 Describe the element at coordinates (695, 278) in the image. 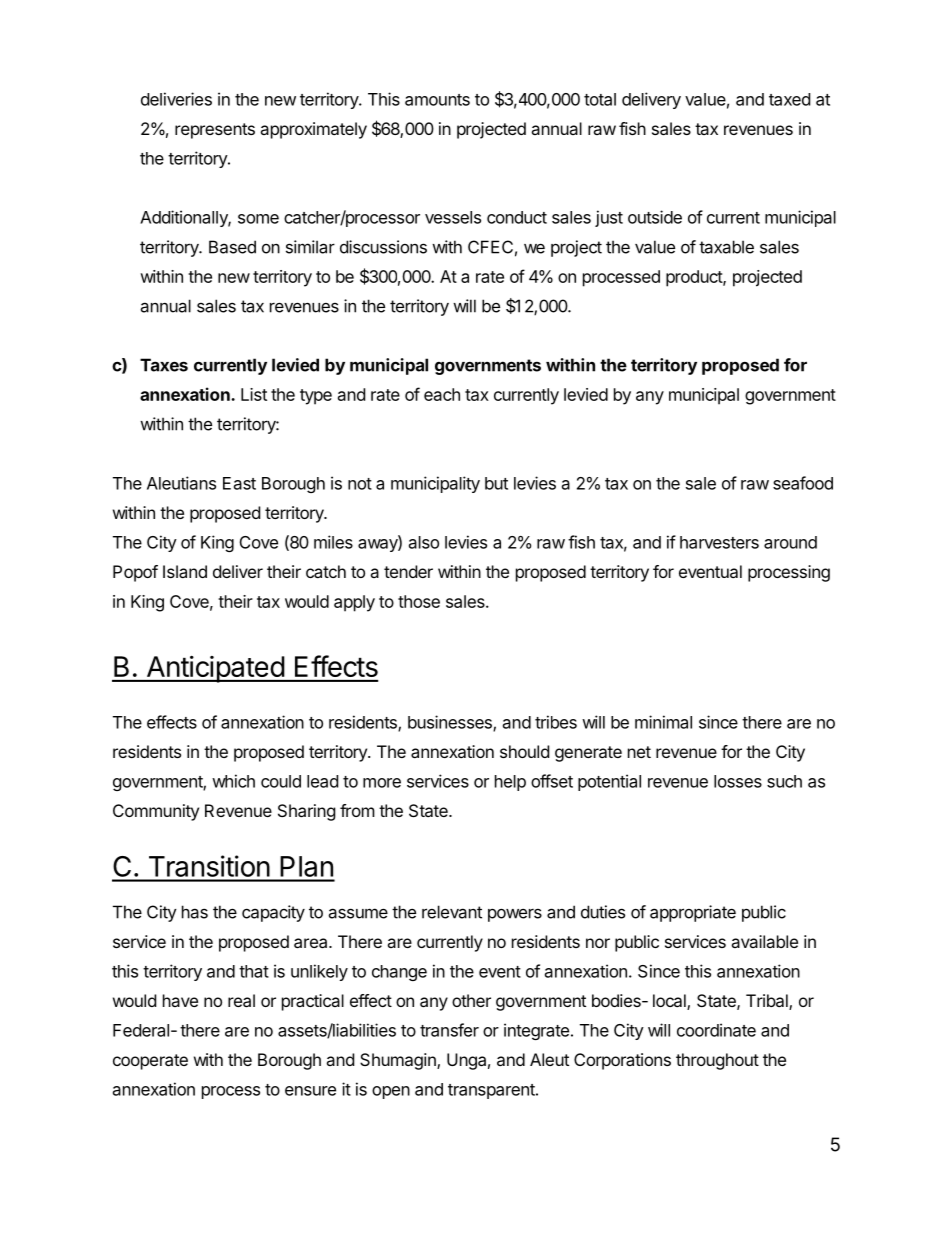

I see `product` at that location.
